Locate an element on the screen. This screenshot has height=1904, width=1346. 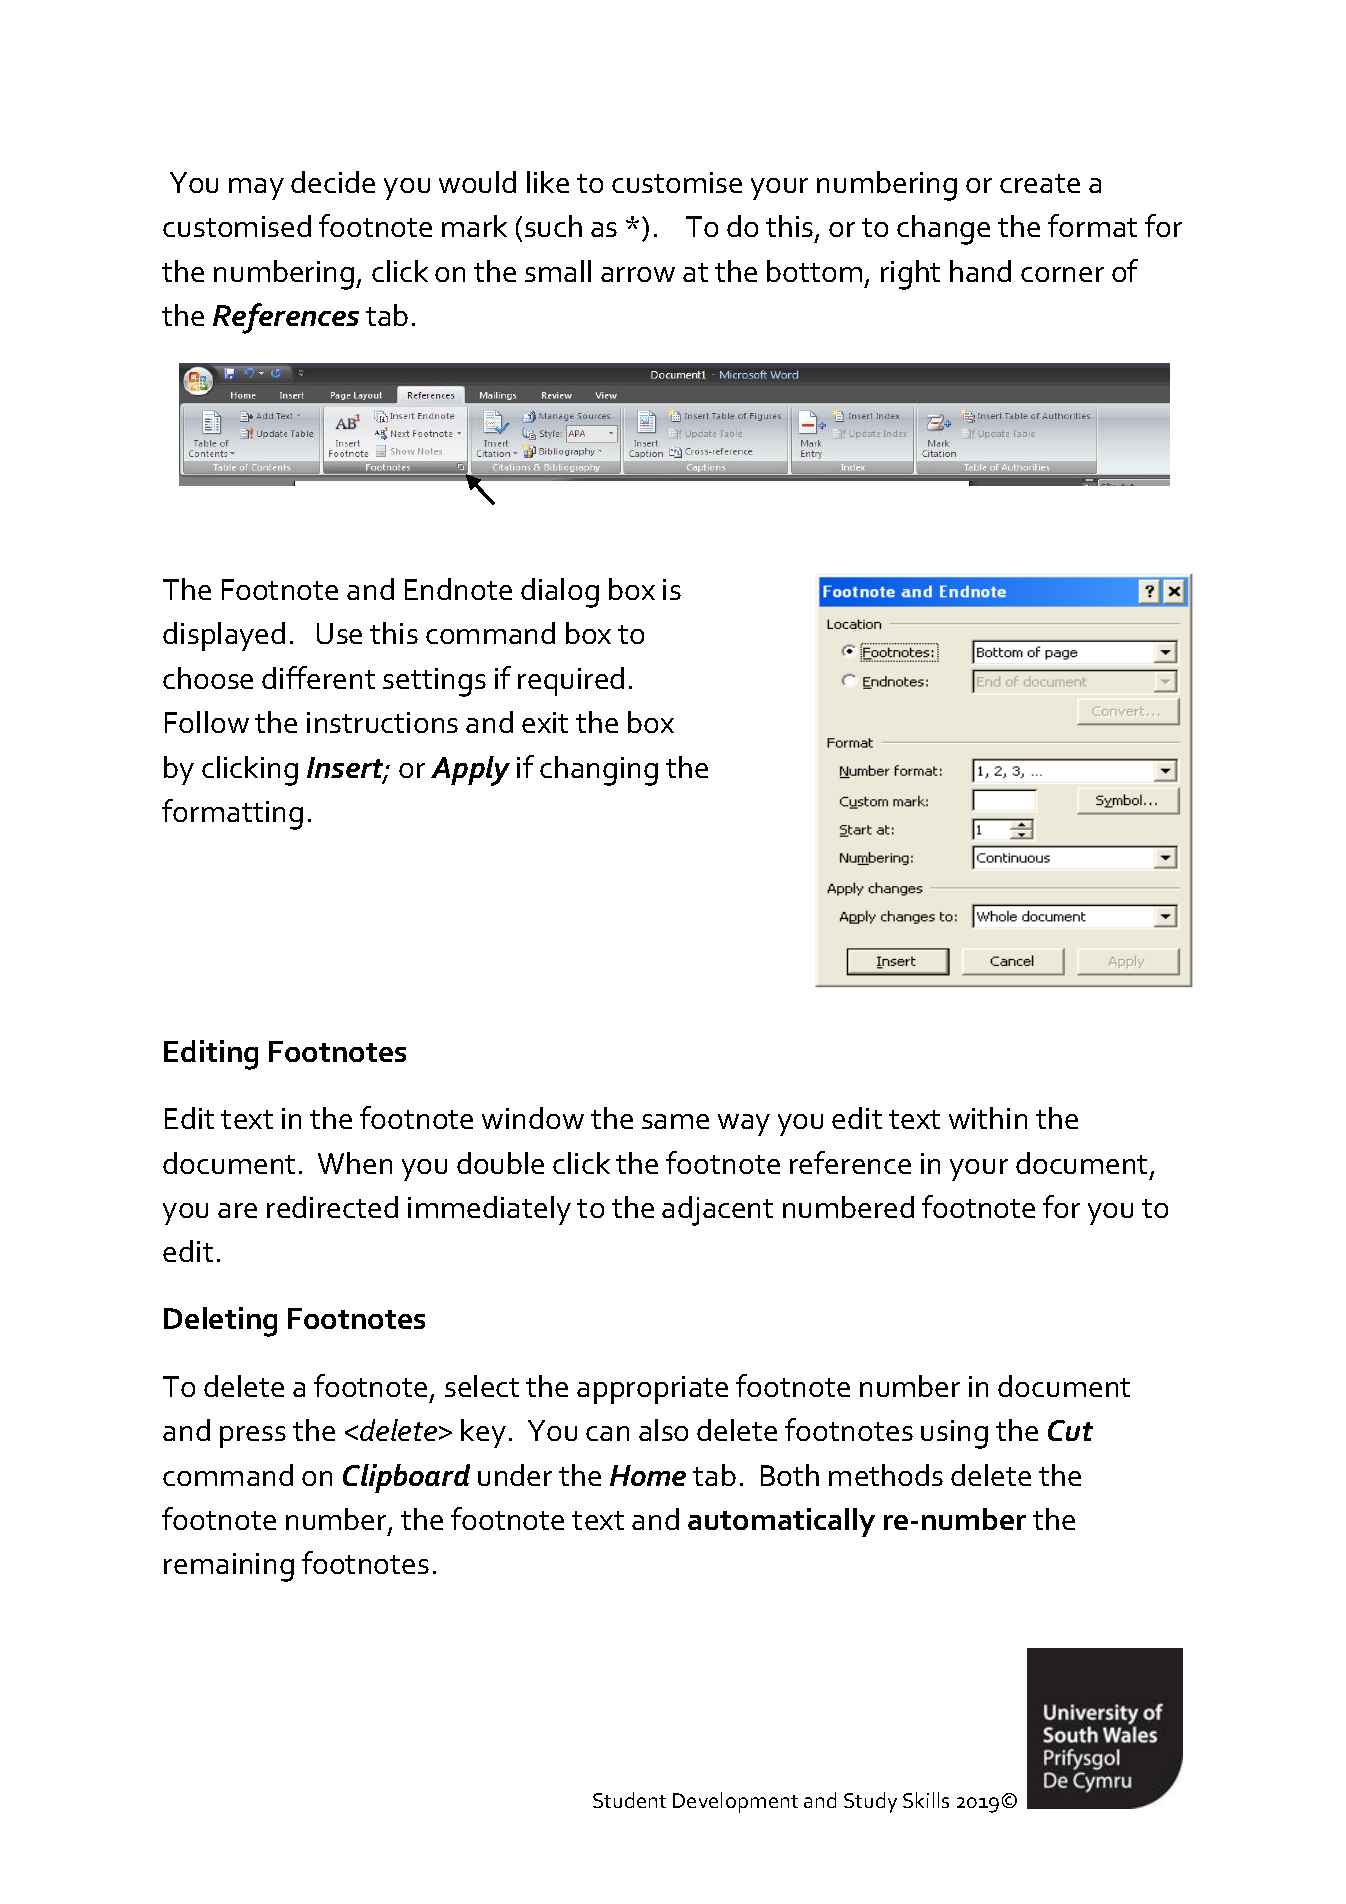
Use is located at coordinates (339, 633).
